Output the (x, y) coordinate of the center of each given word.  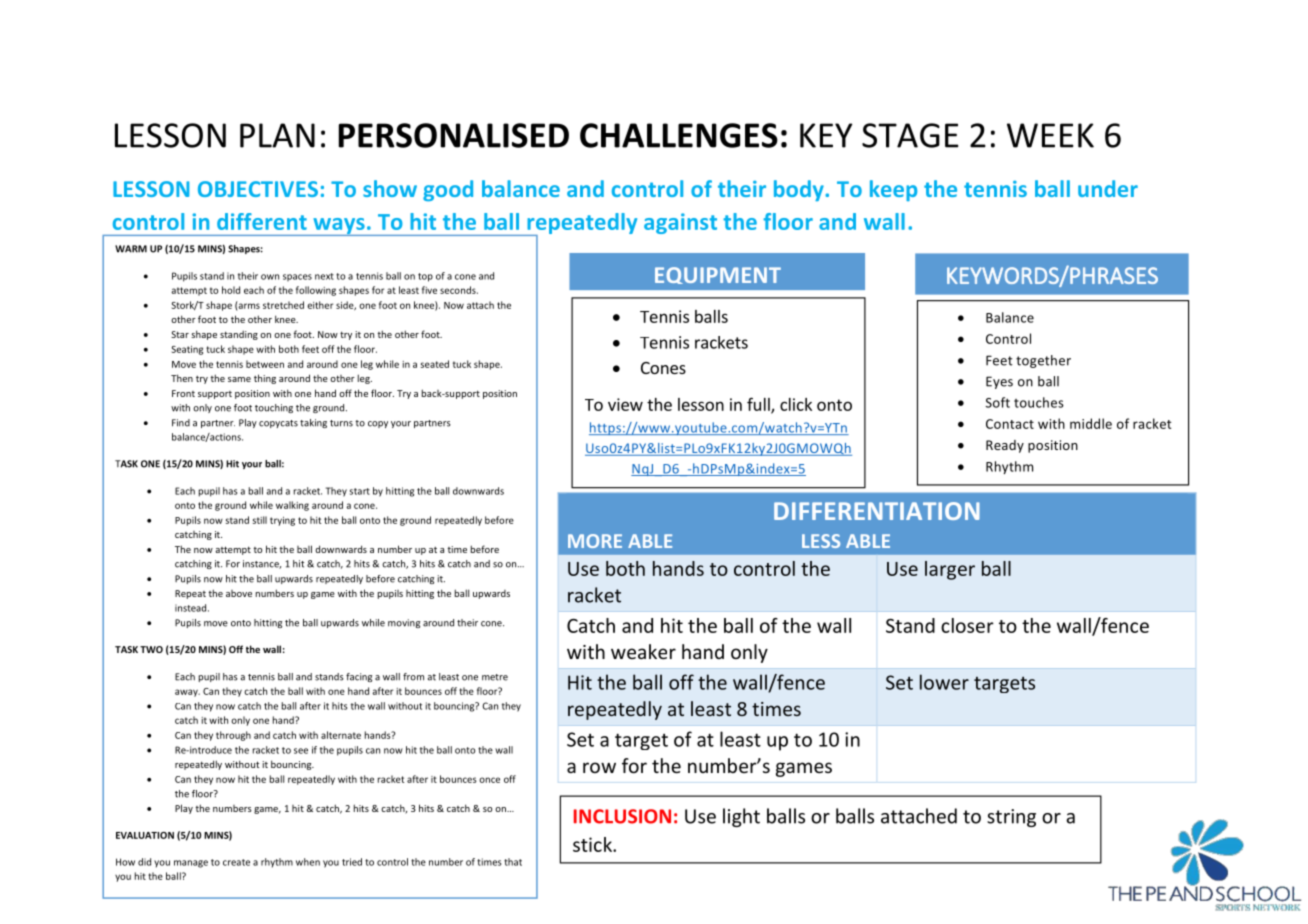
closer (967, 625)
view (625, 404)
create (236, 862)
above (239, 593)
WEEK (1050, 135)
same (239, 379)
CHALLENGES (679, 135)
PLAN (277, 135)
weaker (643, 651)
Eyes (999, 382)
